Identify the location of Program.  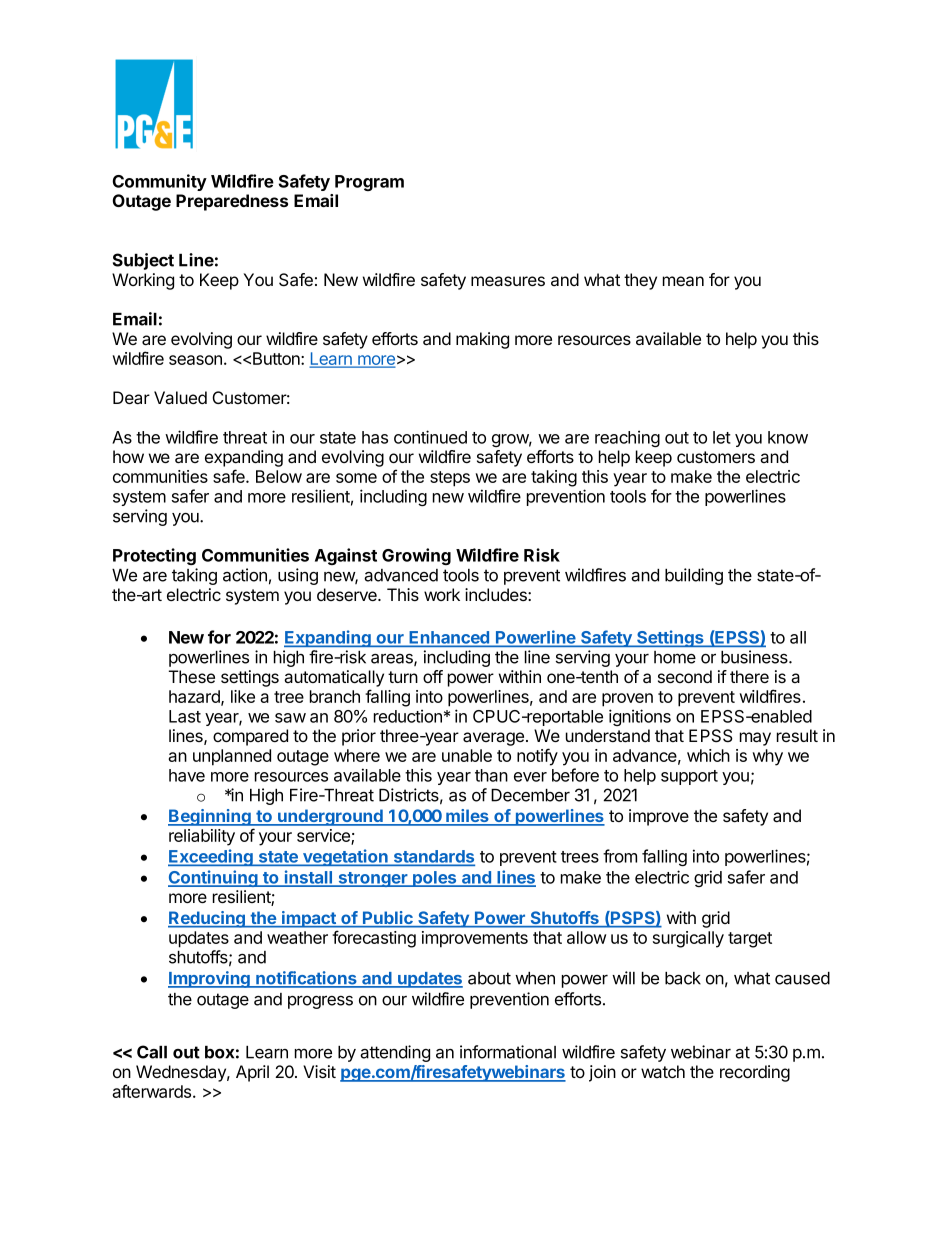
(369, 183).
